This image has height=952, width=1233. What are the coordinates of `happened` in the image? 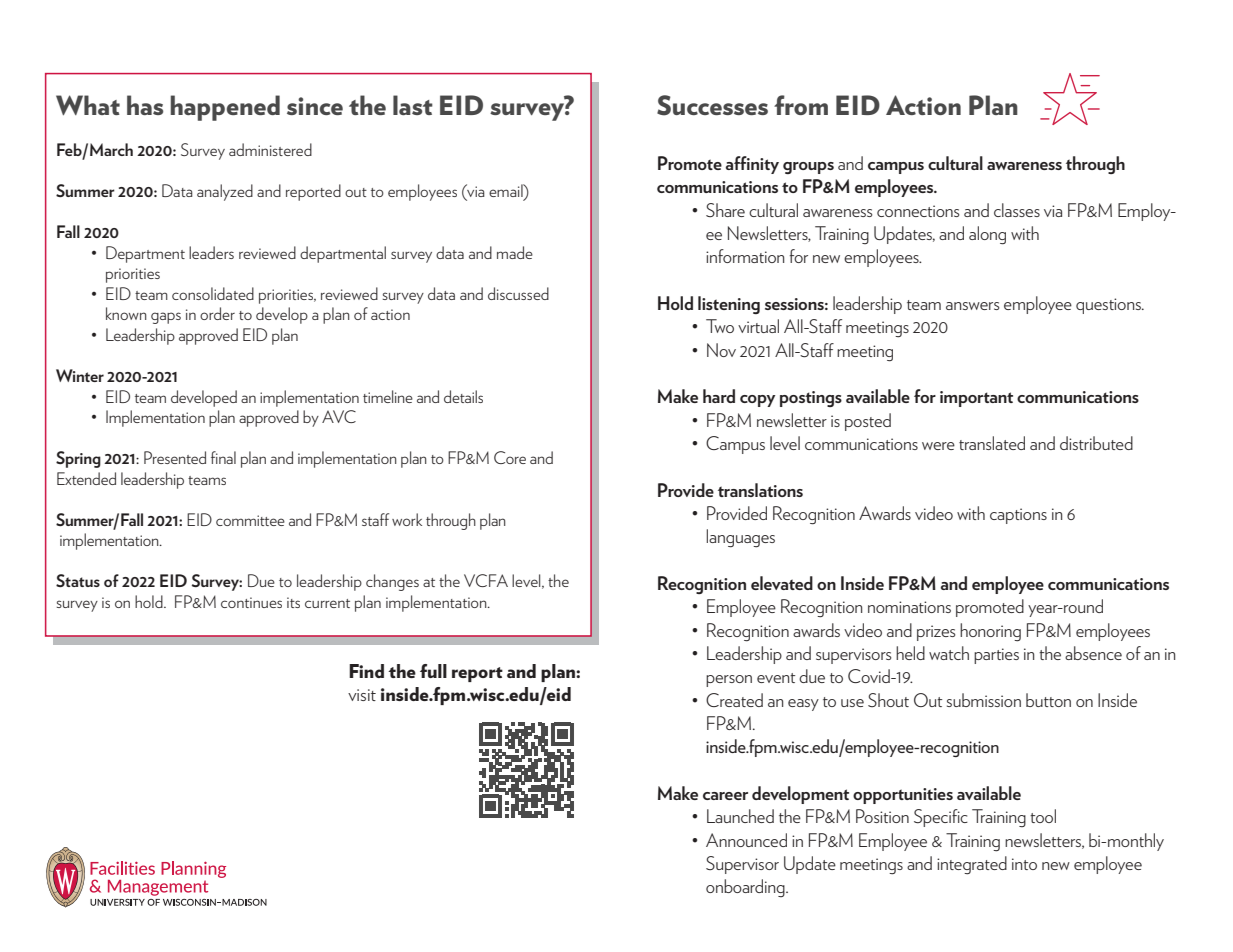 It's located at (225, 108).
